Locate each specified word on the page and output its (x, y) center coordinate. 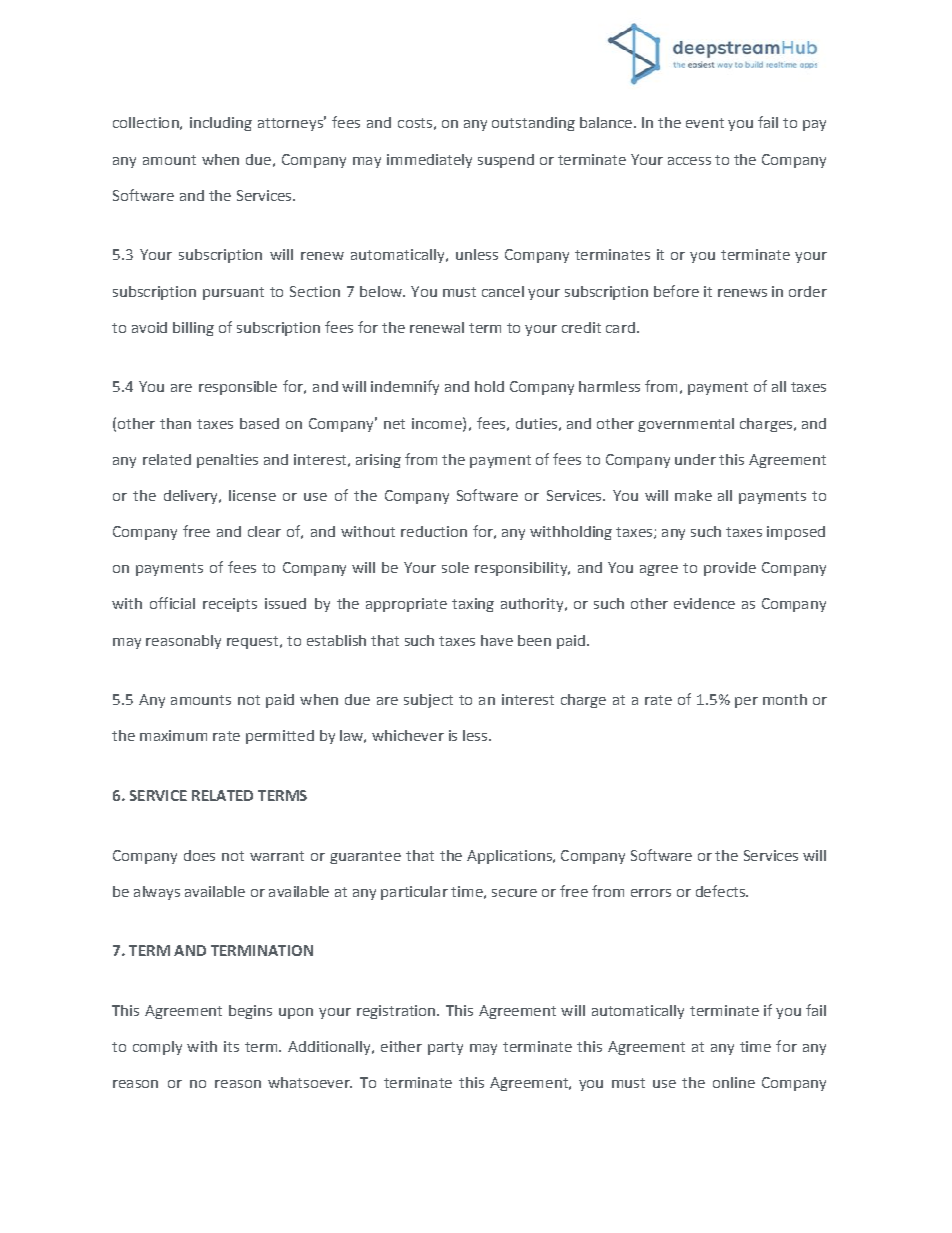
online (734, 1082)
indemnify (405, 387)
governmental (686, 425)
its (231, 1046)
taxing (473, 605)
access (689, 161)
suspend (506, 161)
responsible (238, 388)
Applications (510, 857)
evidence (704, 603)
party (445, 1048)
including (221, 124)
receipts (230, 605)
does (199, 855)
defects (721, 891)
